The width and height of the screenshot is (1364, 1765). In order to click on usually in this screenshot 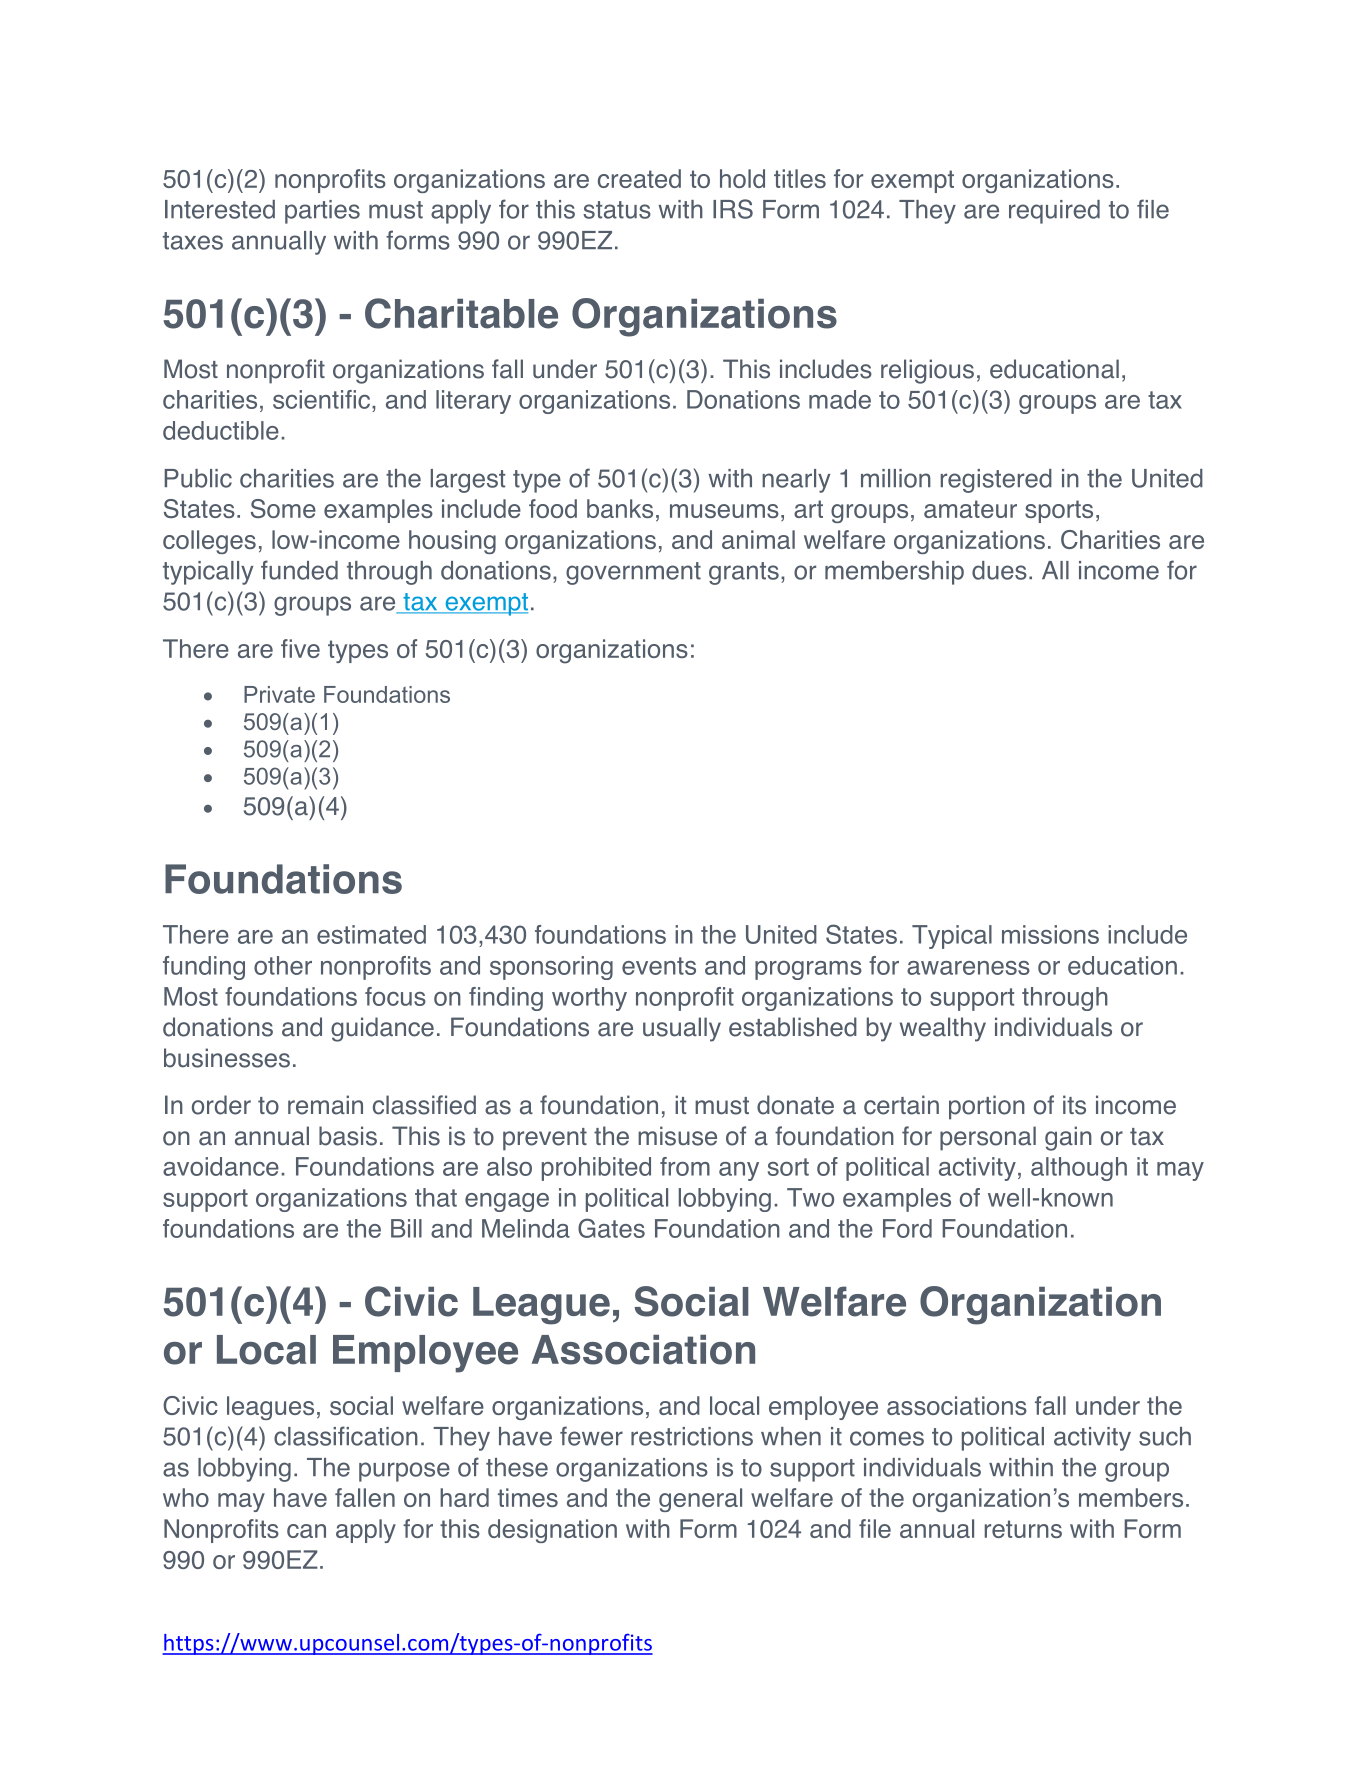, I will do `click(682, 1029)`.
